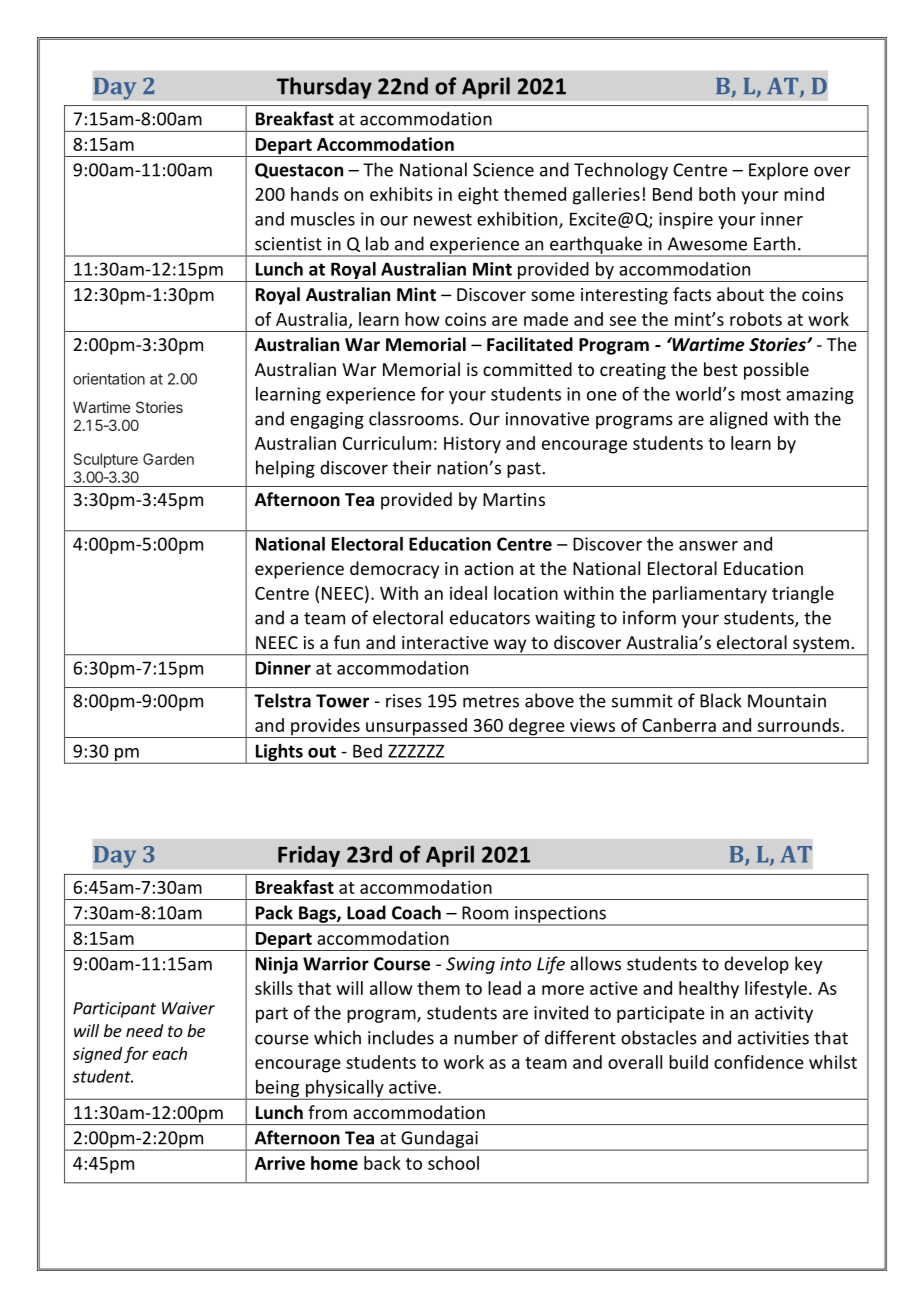 This screenshot has height=1308, width=924. I want to click on Pack, so click(274, 912).
